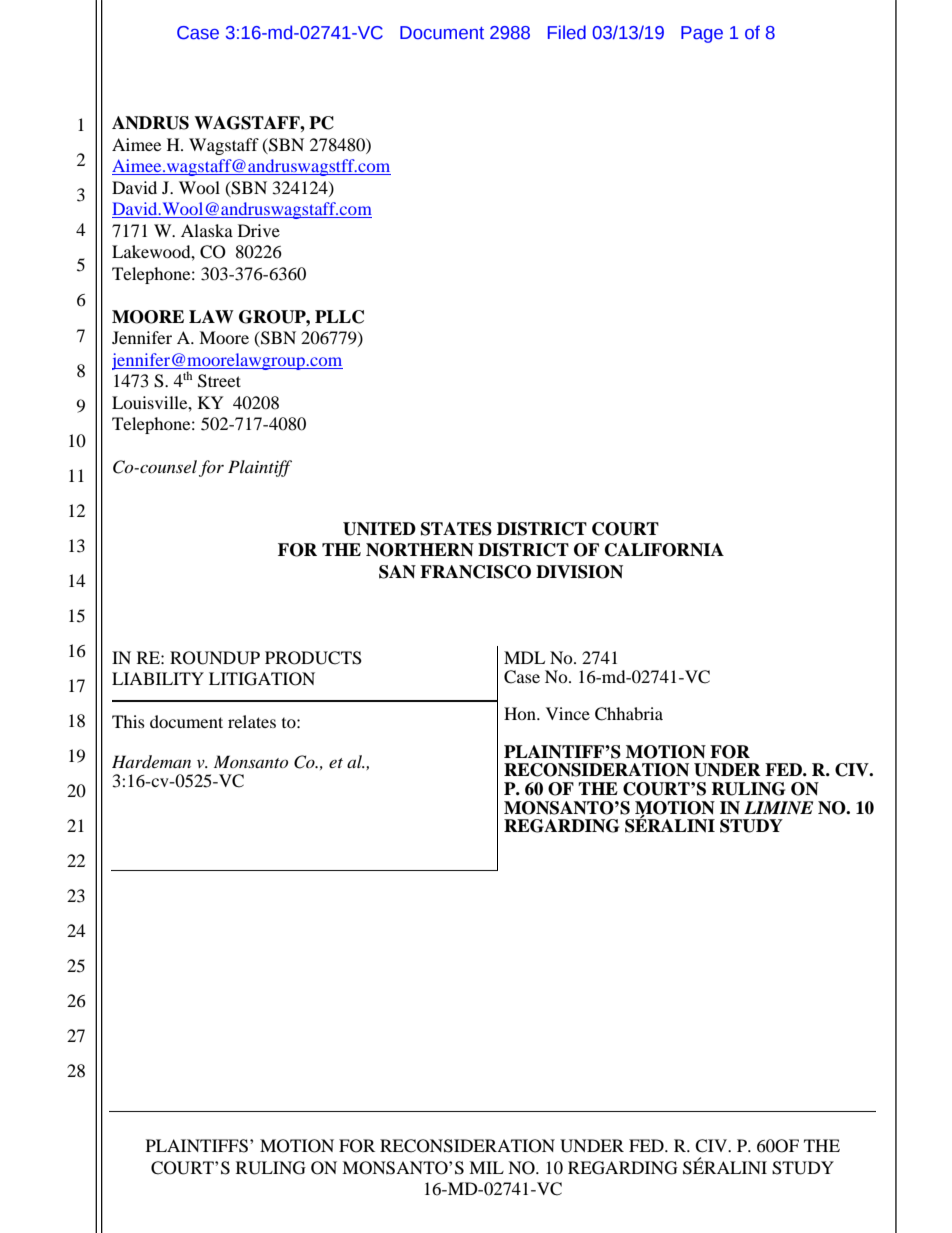 The image size is (952, 1233). What do you see at coordinates (207, 230) in the page?
I see `Alaska` at bounding box center [207, 230].
